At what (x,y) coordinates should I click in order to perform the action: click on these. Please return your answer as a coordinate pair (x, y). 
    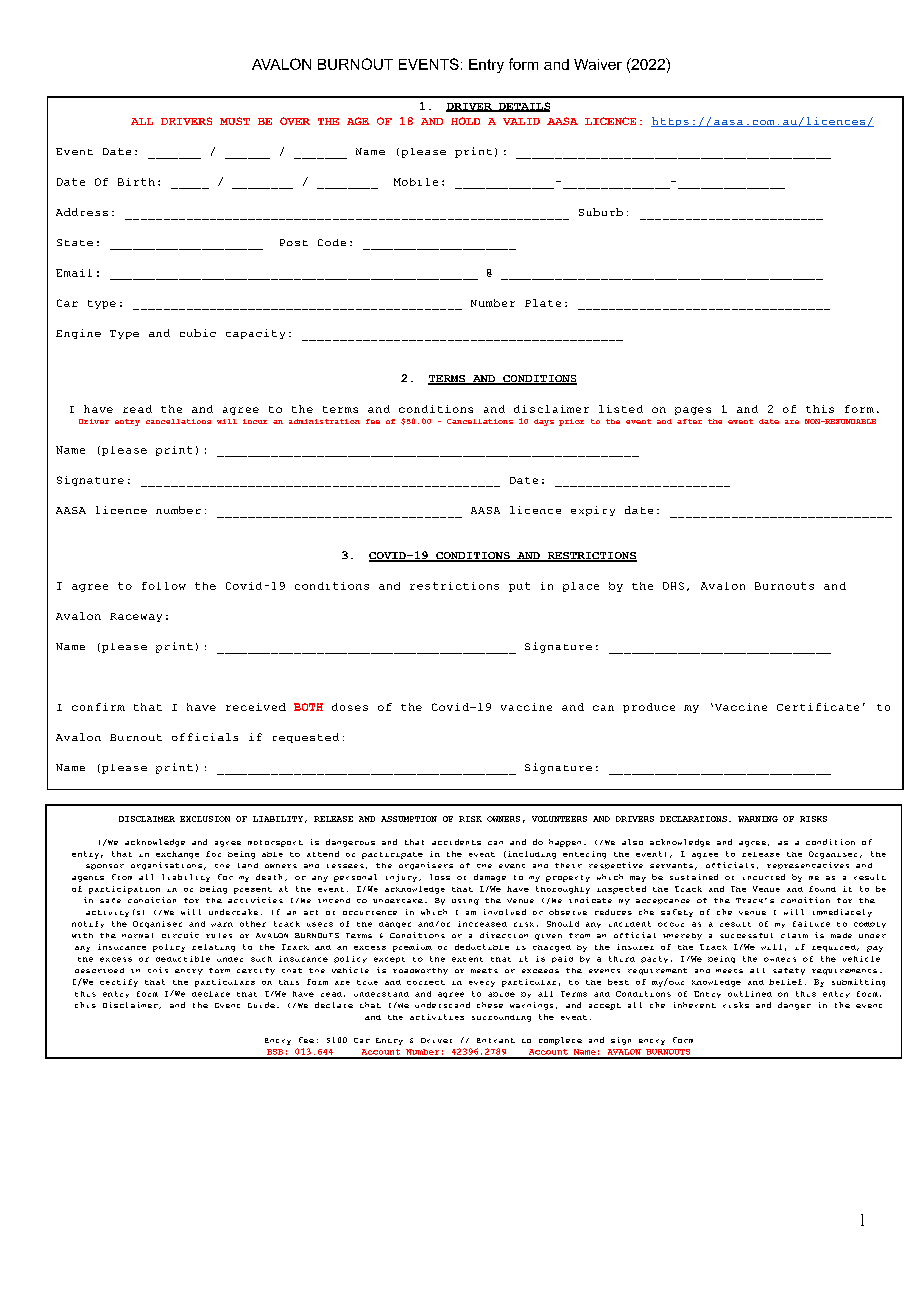
    Looking at the image, I should click on (490, 1005).
